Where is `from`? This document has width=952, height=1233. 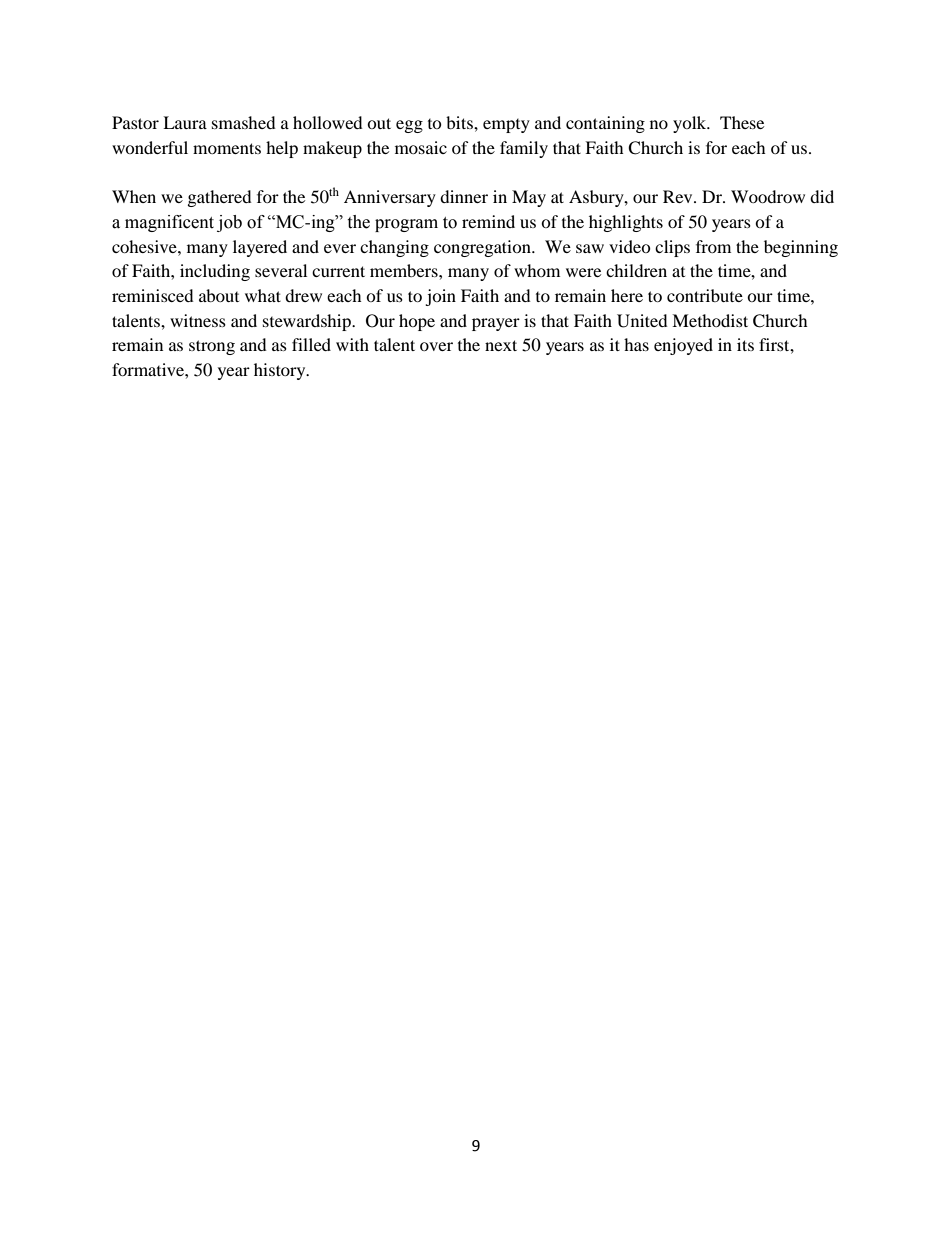
from is located at coordinates (713, 246).
